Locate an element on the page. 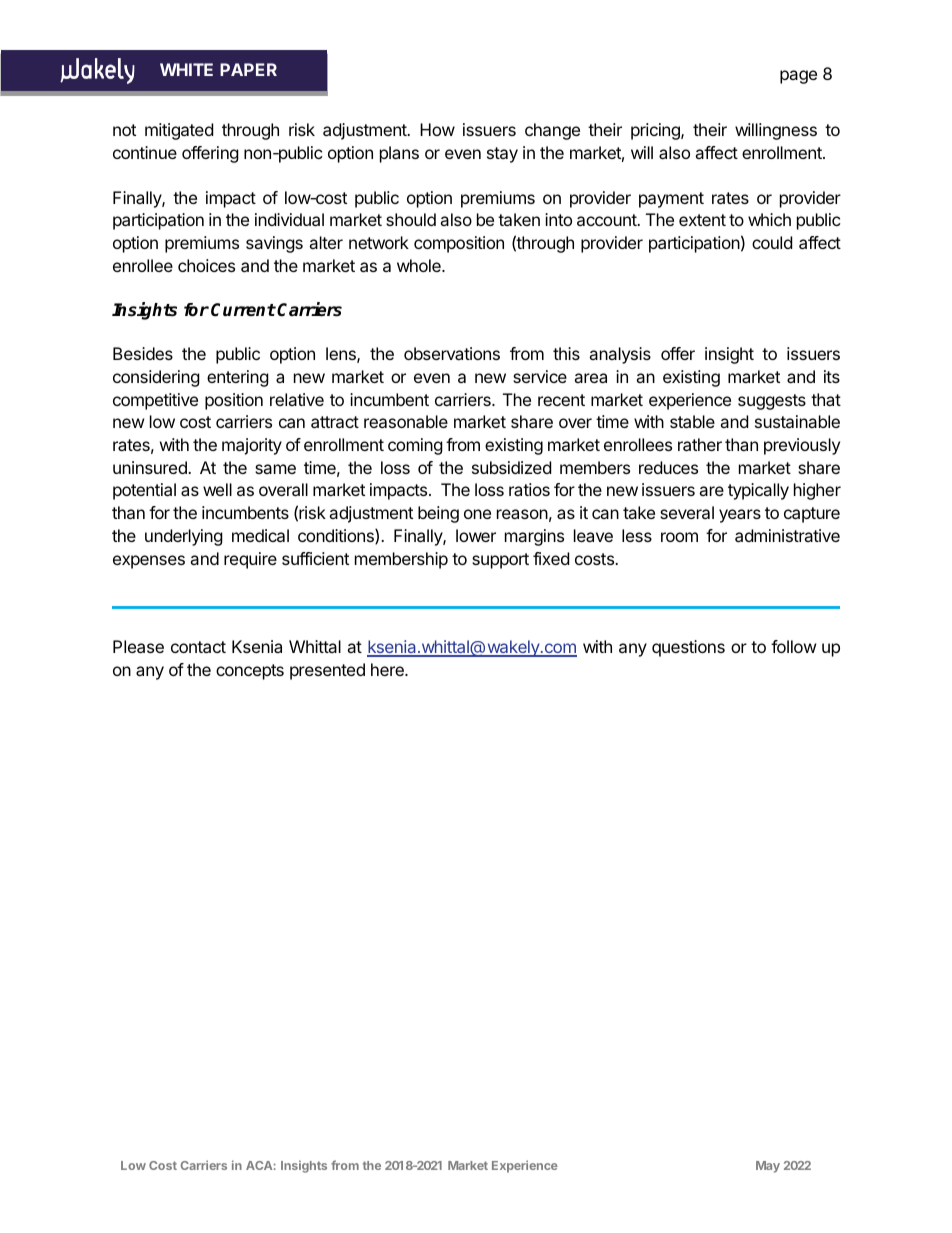 This document has height=1233, width=952. rather is located at coordinates (700, 444).
